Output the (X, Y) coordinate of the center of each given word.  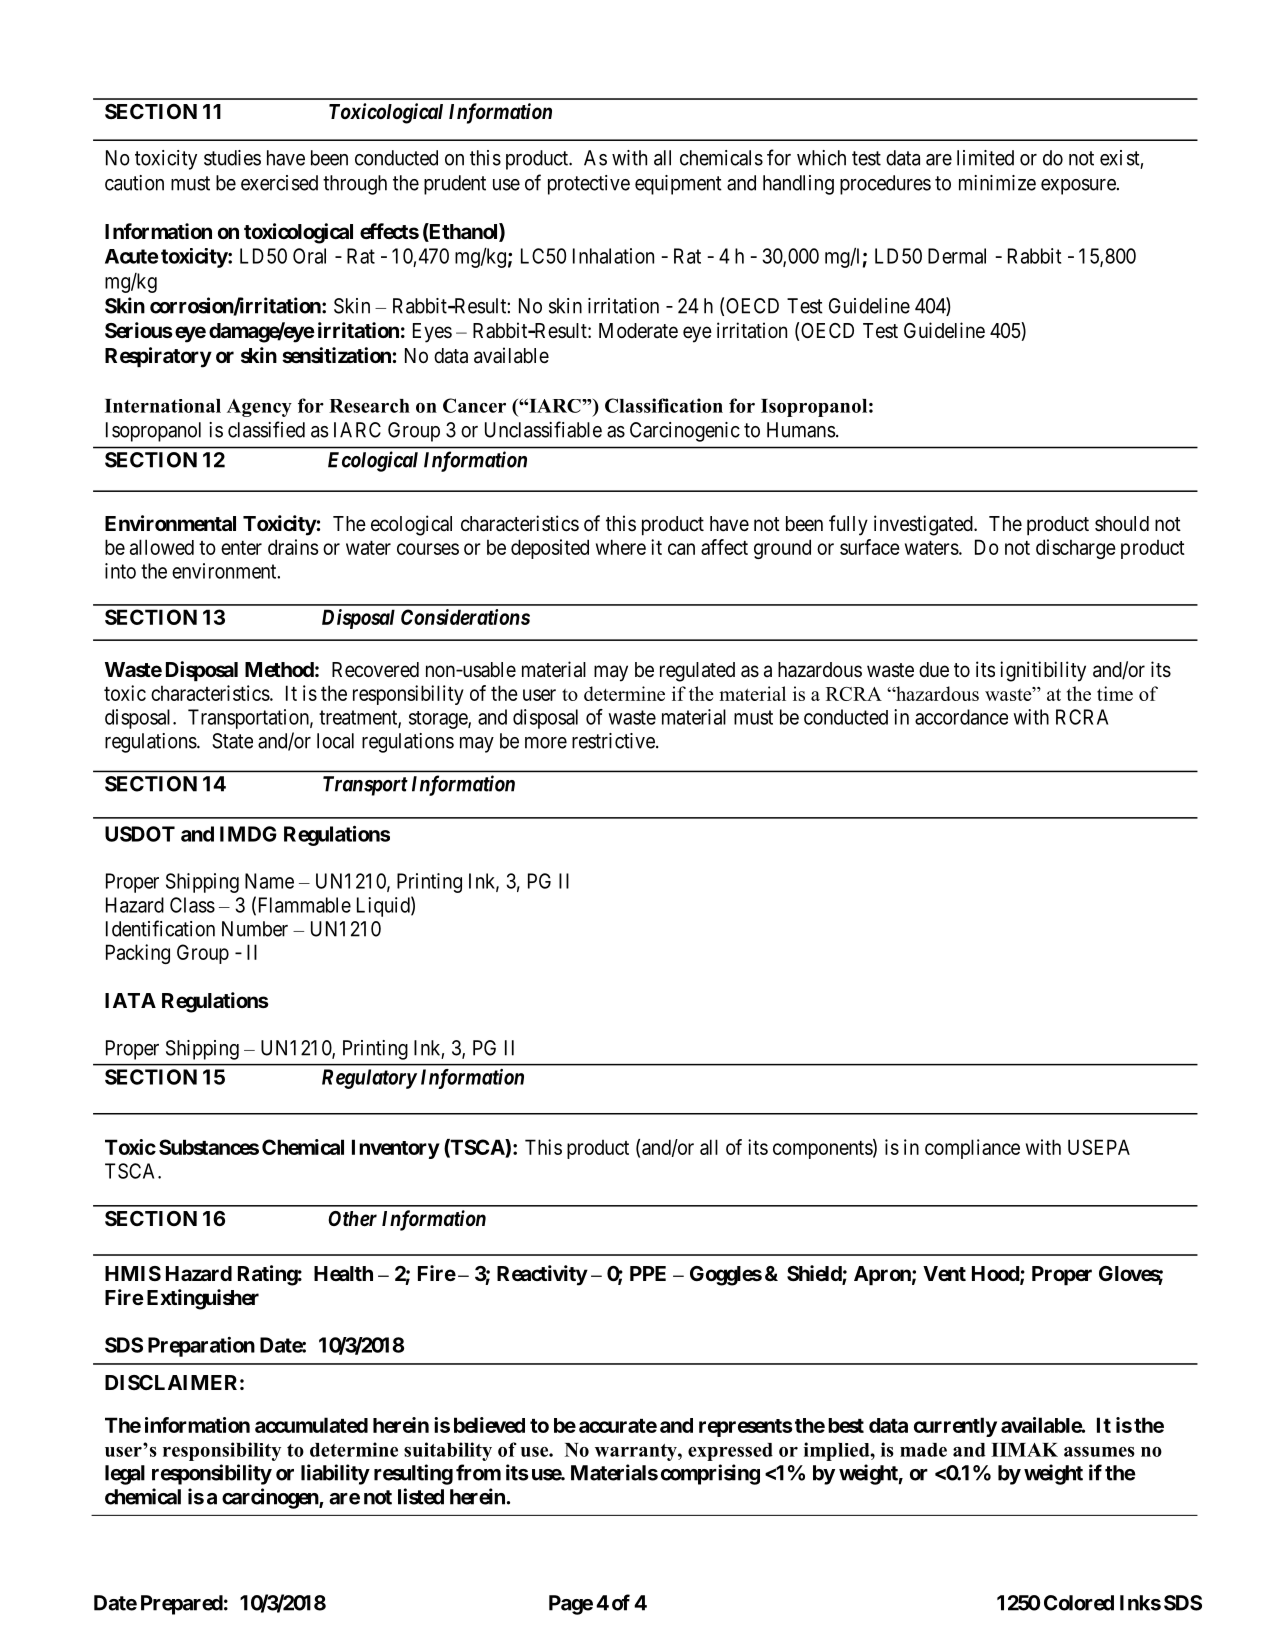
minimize (997, 183)
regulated (697, 672)
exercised (279, 183)
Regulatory (369, 1079)
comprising (710, 1474)
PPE (648, 1273)
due (934, 669)
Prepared (182, 1605)
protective (589, 185)
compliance (972, 1149)
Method (279, 669)
